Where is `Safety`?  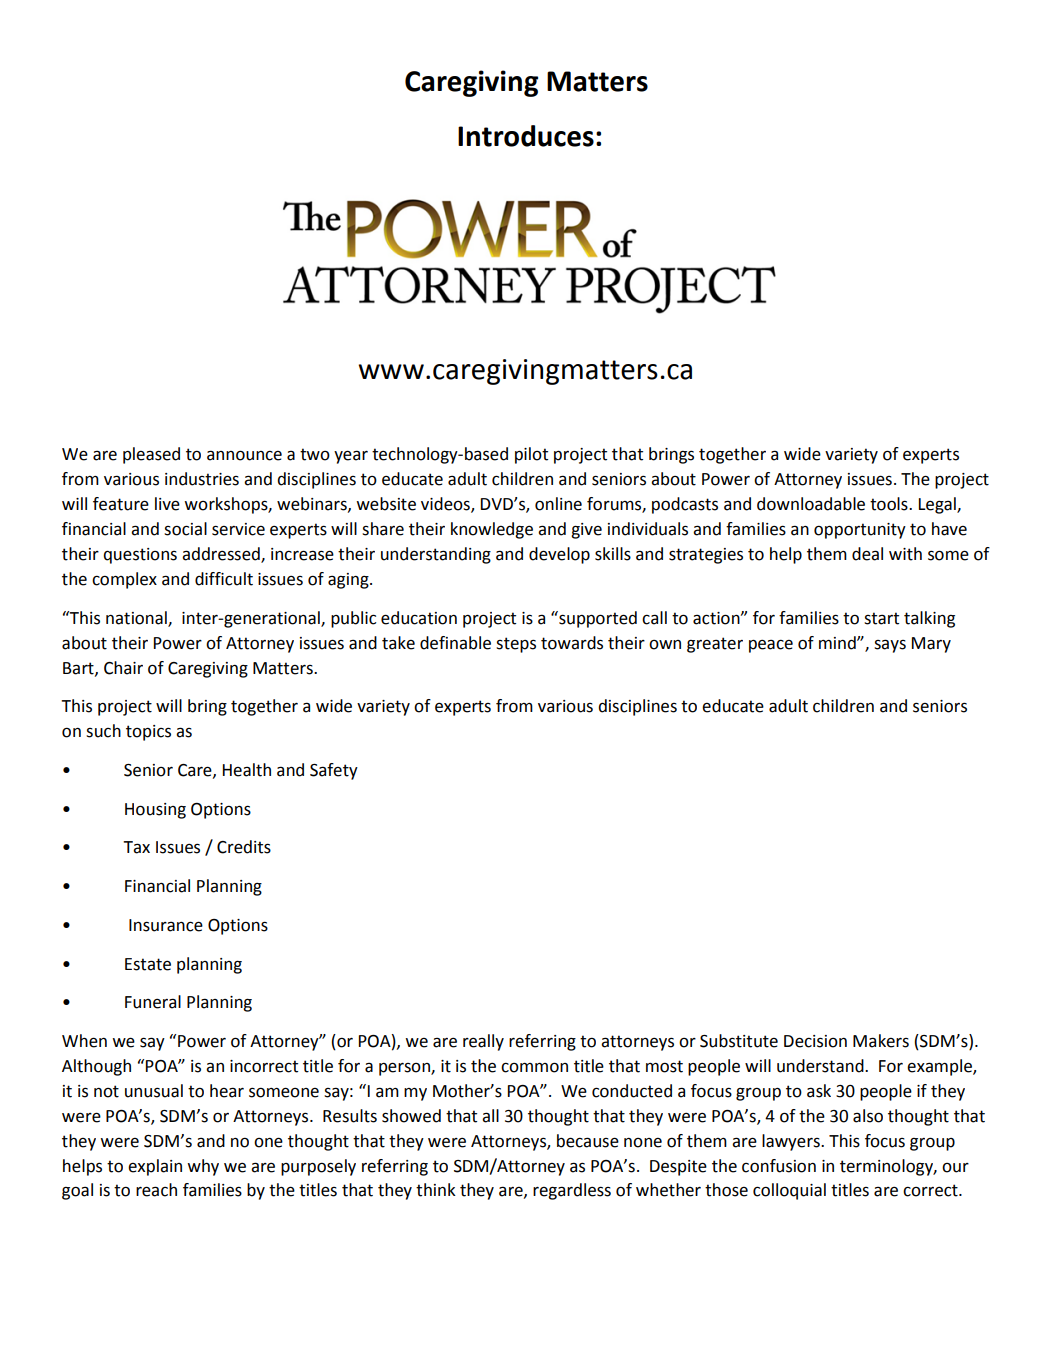 Safety is located at coordinates (334, 771).
